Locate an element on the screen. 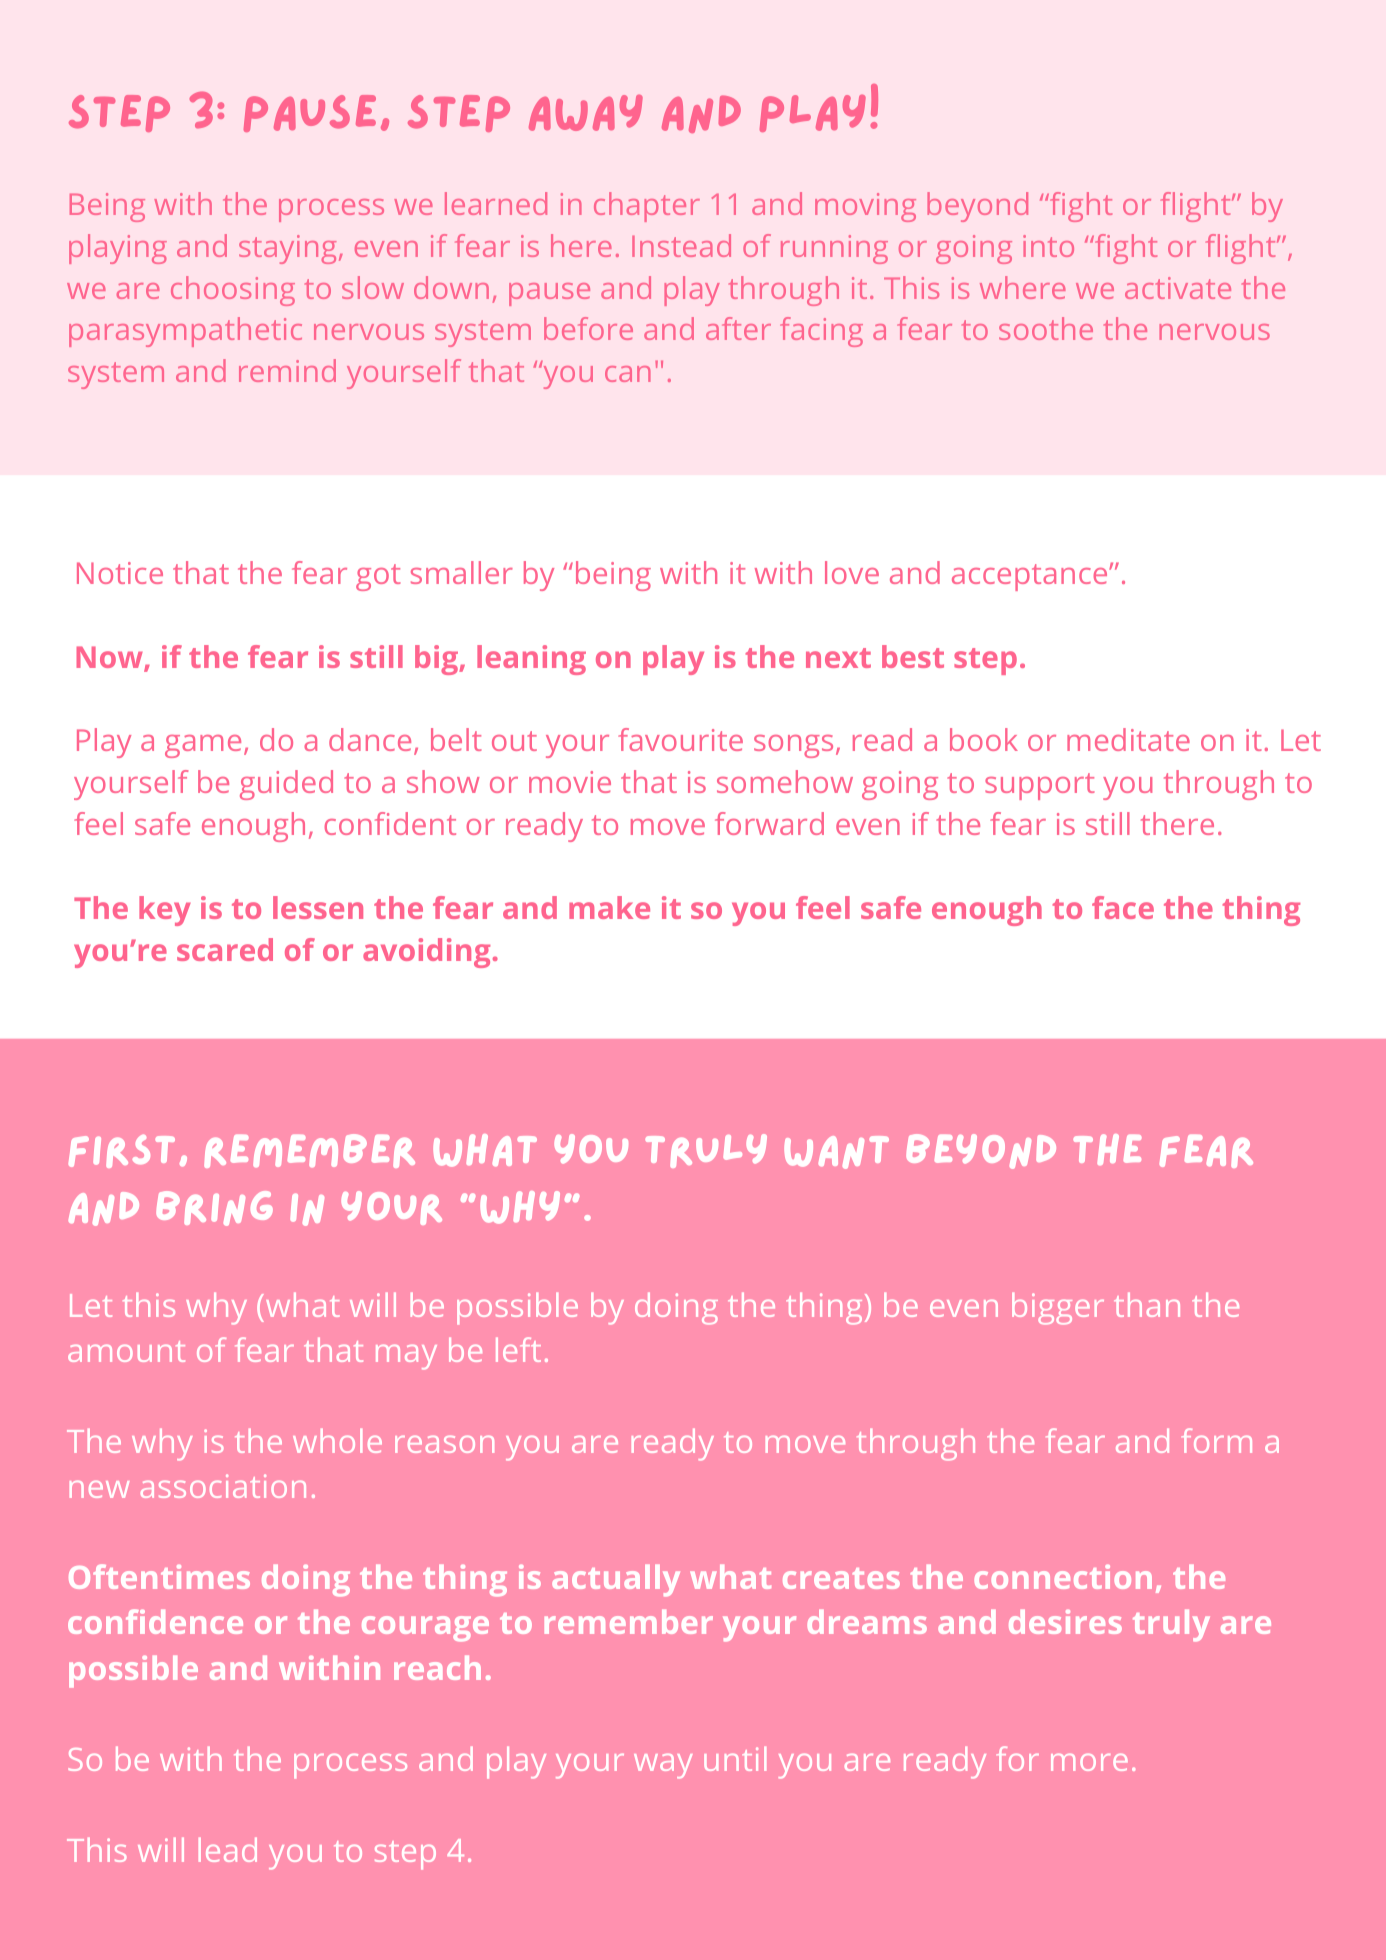 This screenshot has width=1386, height=1960. into is located at coordinates (1048, 246).
